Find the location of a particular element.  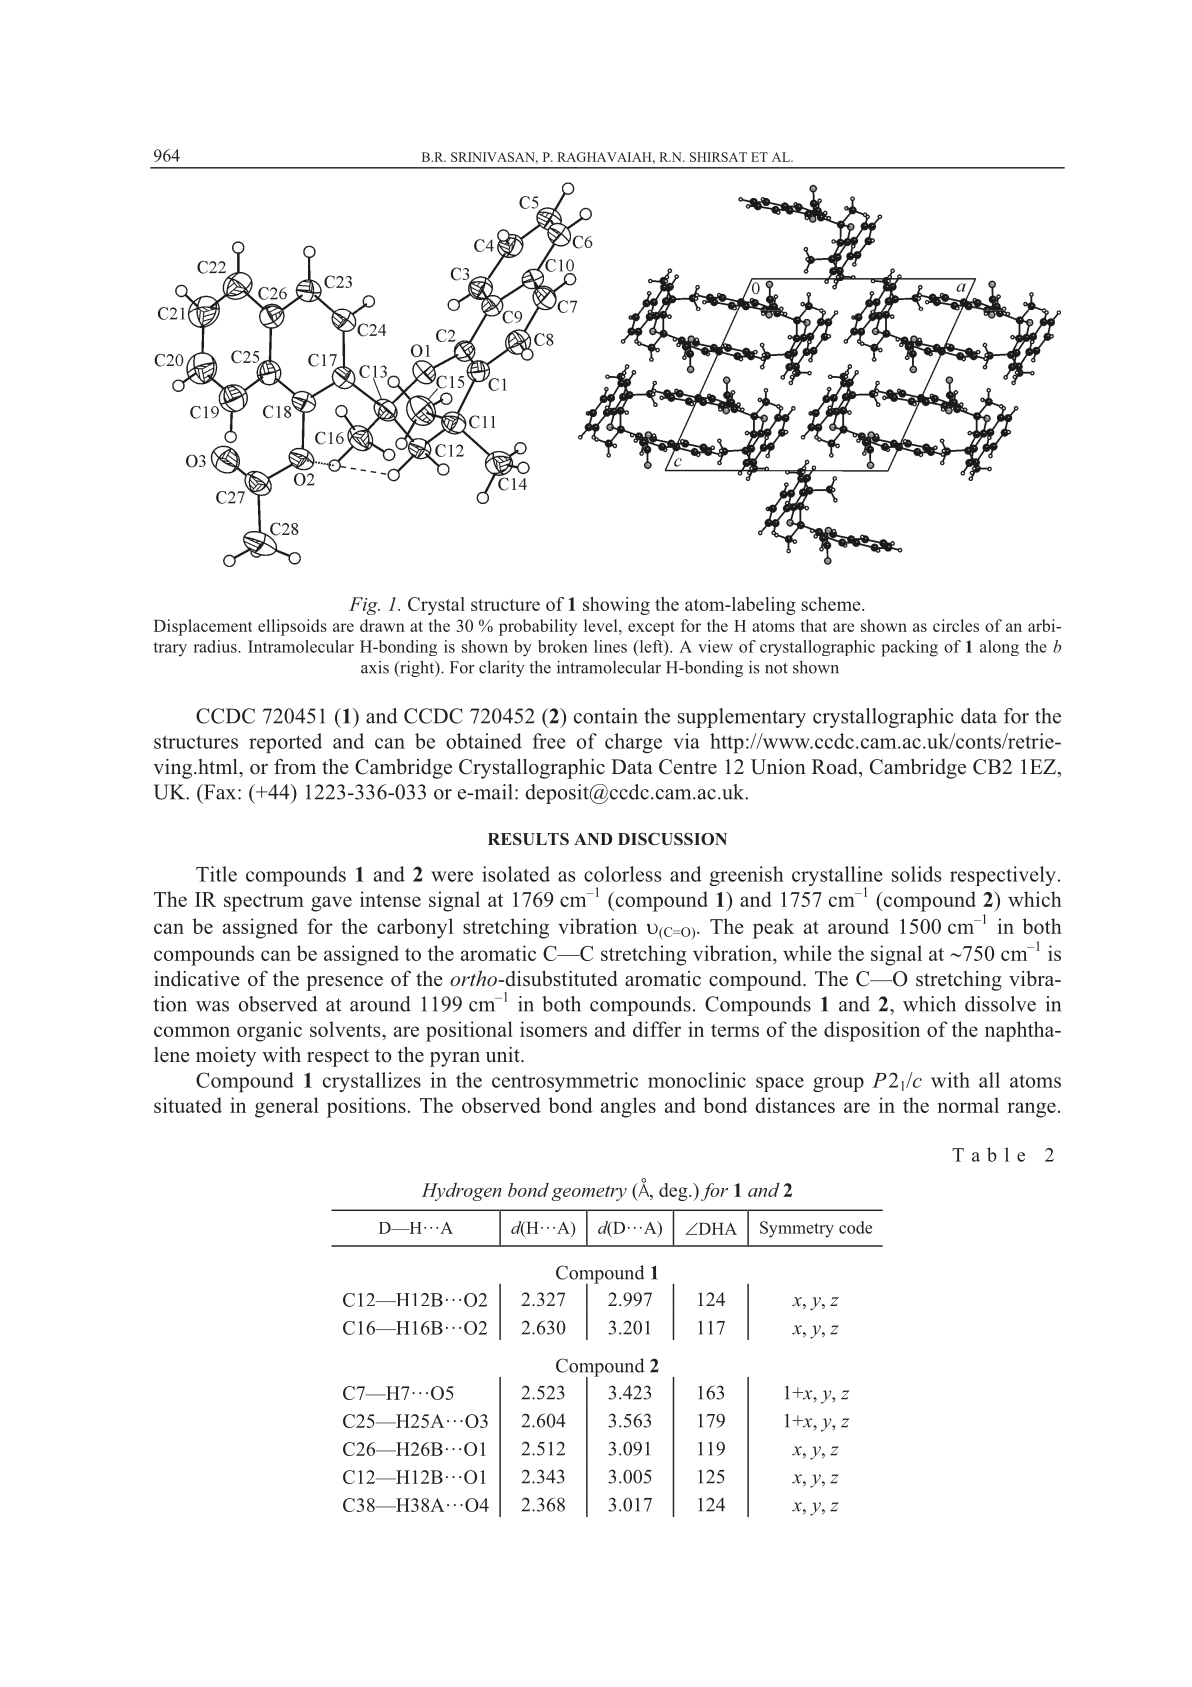

spectrum is located at coordinates (264, 903).
